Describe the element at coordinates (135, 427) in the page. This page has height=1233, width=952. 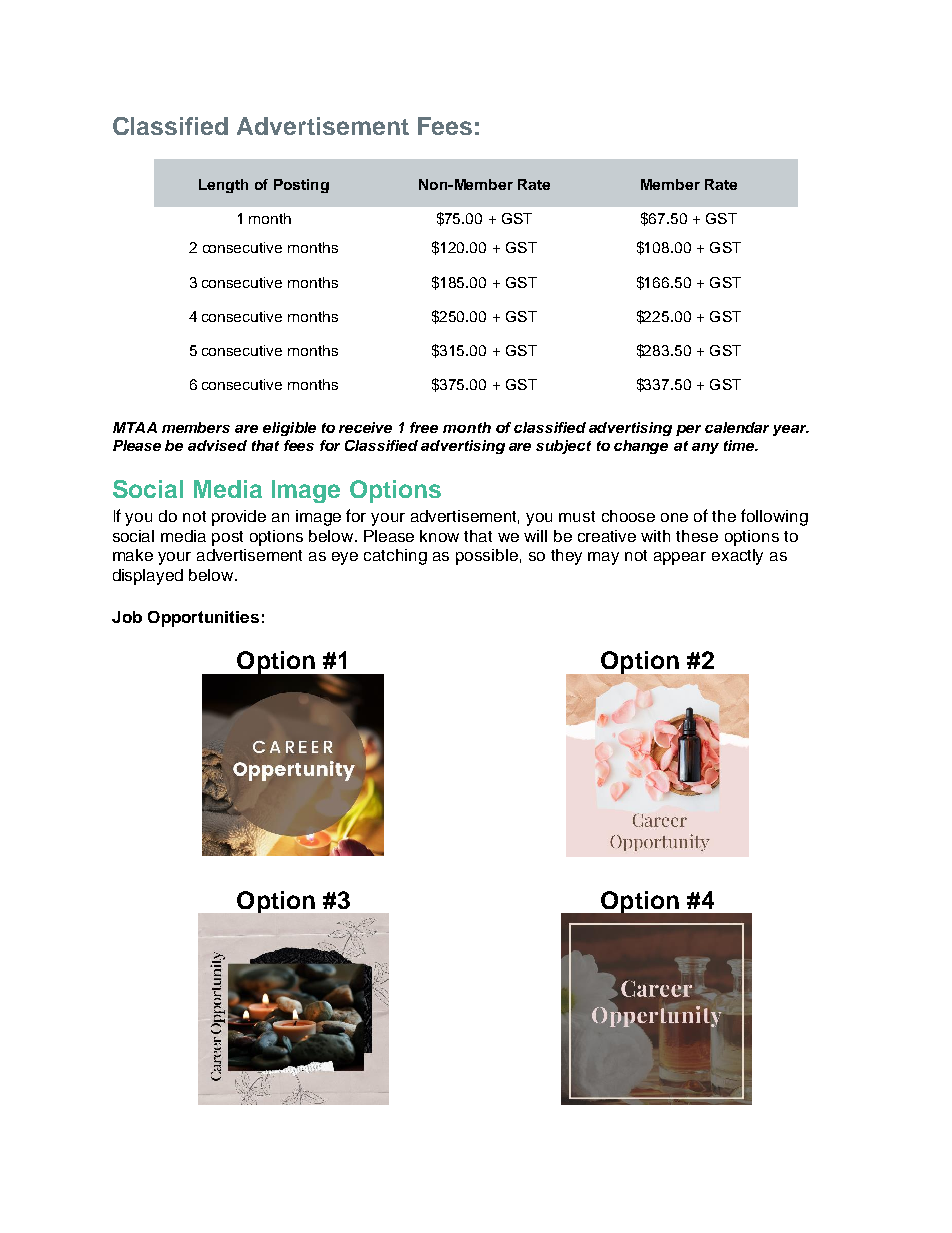
I see `MTAA` at that location.
